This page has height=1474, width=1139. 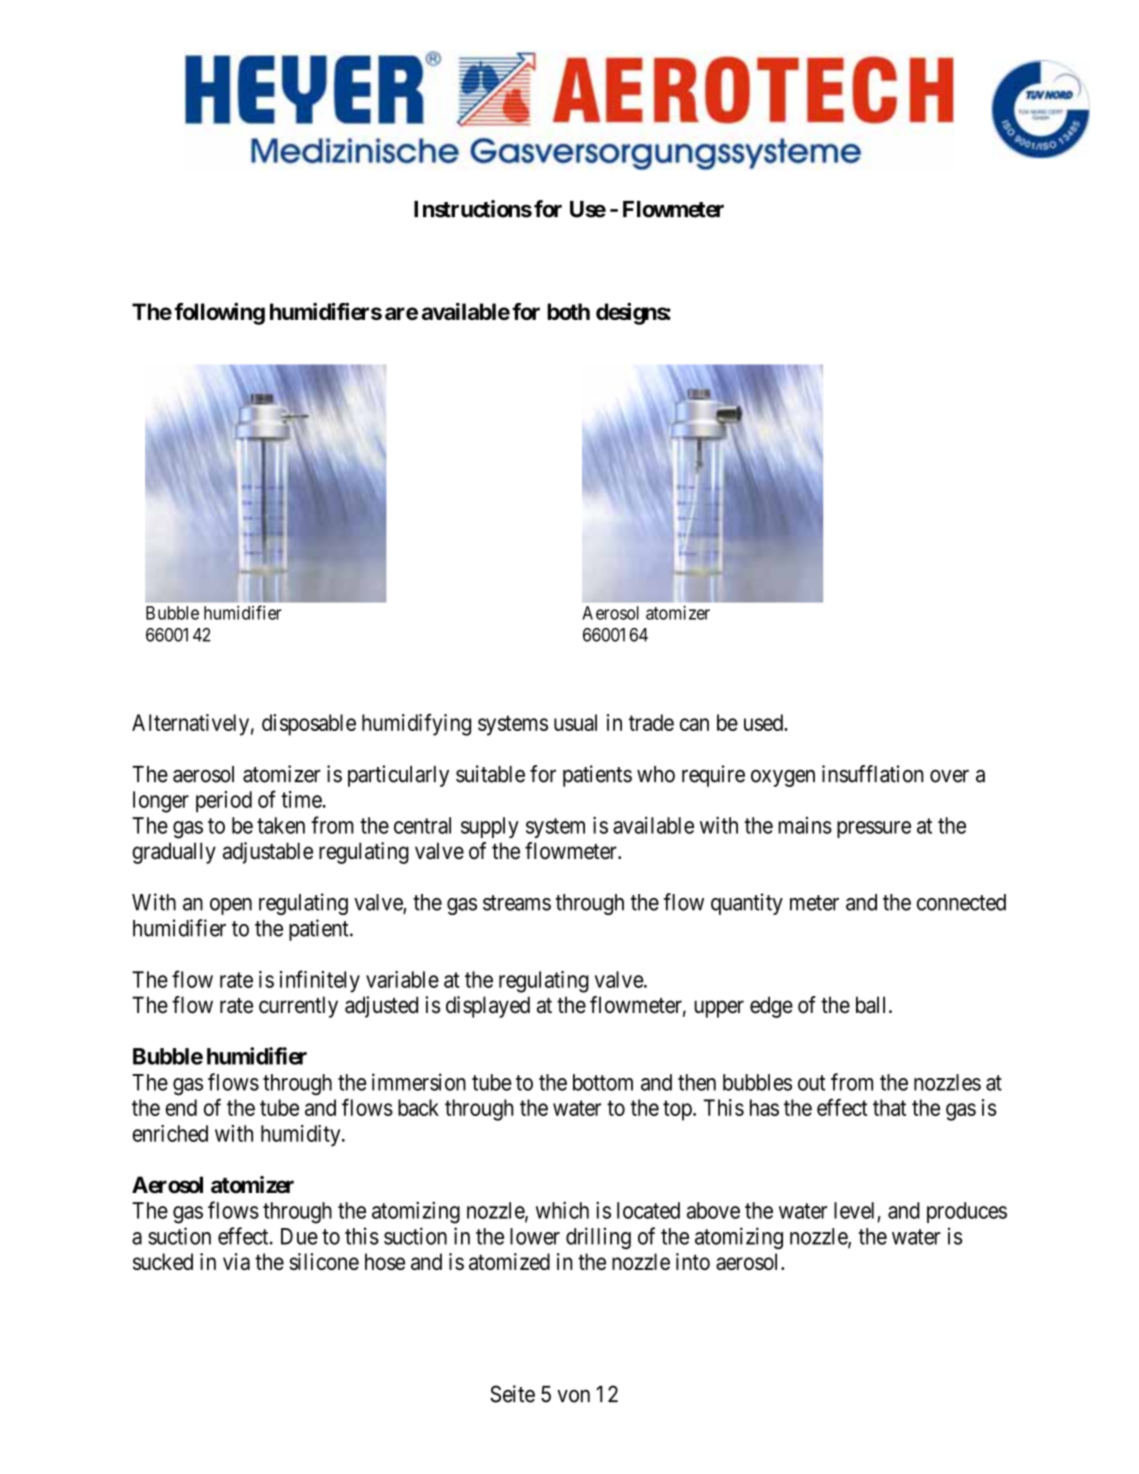 What do you see at coordinates (490, 827) in the page?
I see `supply` at bounding box center [490, 827].
